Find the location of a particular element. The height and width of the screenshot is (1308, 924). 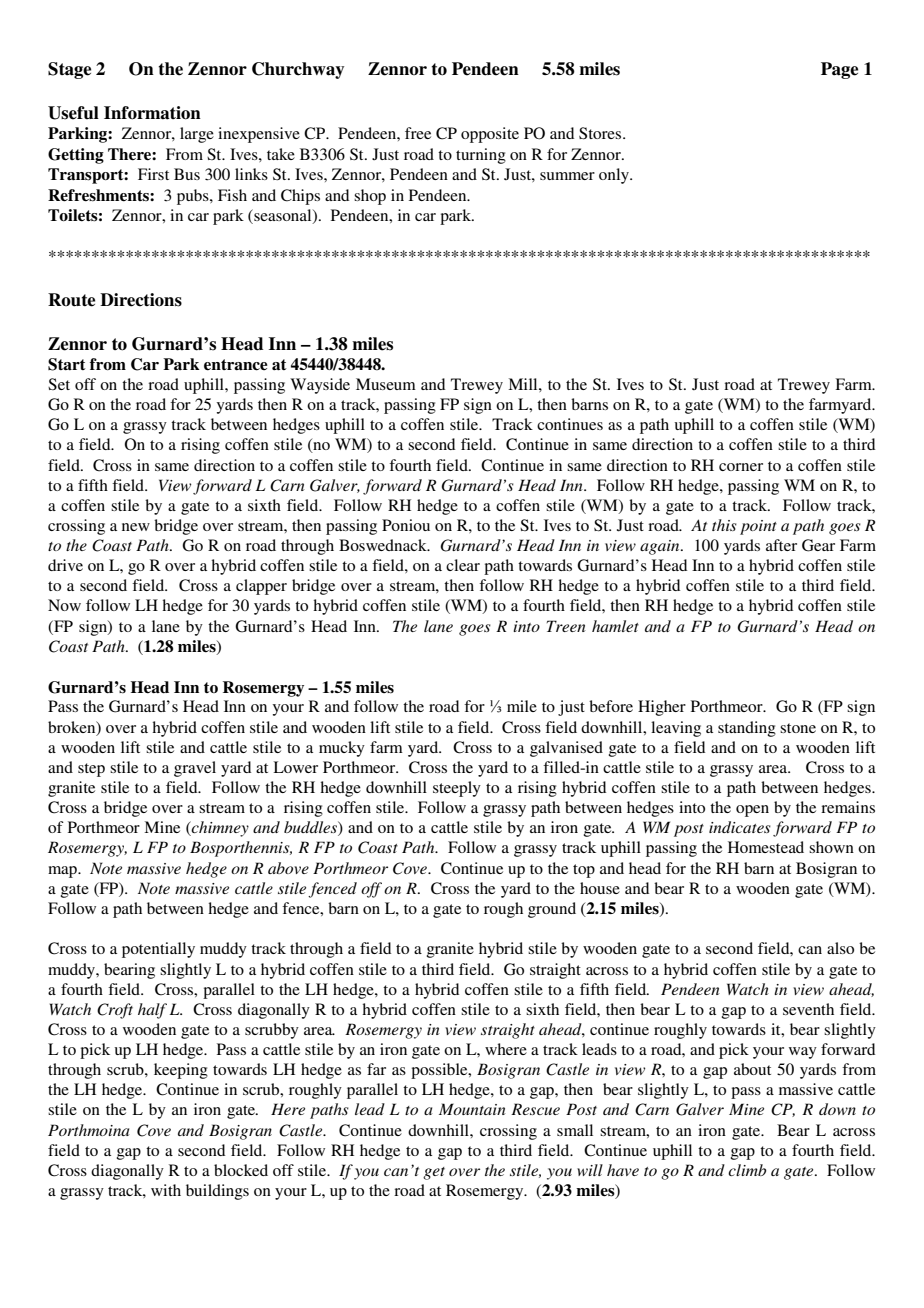

with is located at coordinates (166, 1190).
